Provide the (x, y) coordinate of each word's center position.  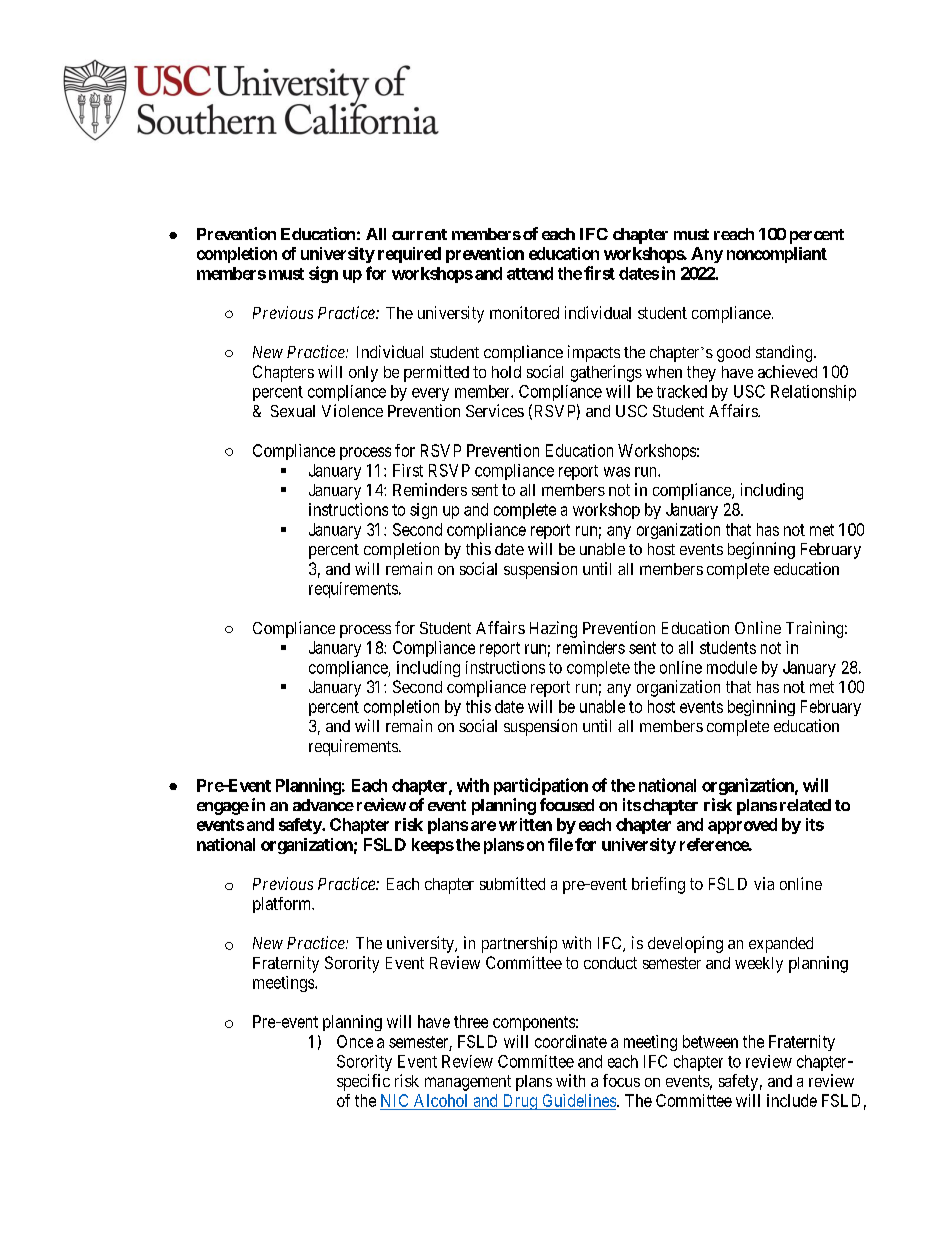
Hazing (553, 629)
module (732, 667)
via (764, 883)
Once (355, 1041)
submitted (512, 883)
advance (323, 805)
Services (495, 410)
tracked (682, 391)
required (409, 255)
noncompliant (777, 255)
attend (530, 273)
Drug (519, 1102)
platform (283, 905)
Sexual (293, 411)
